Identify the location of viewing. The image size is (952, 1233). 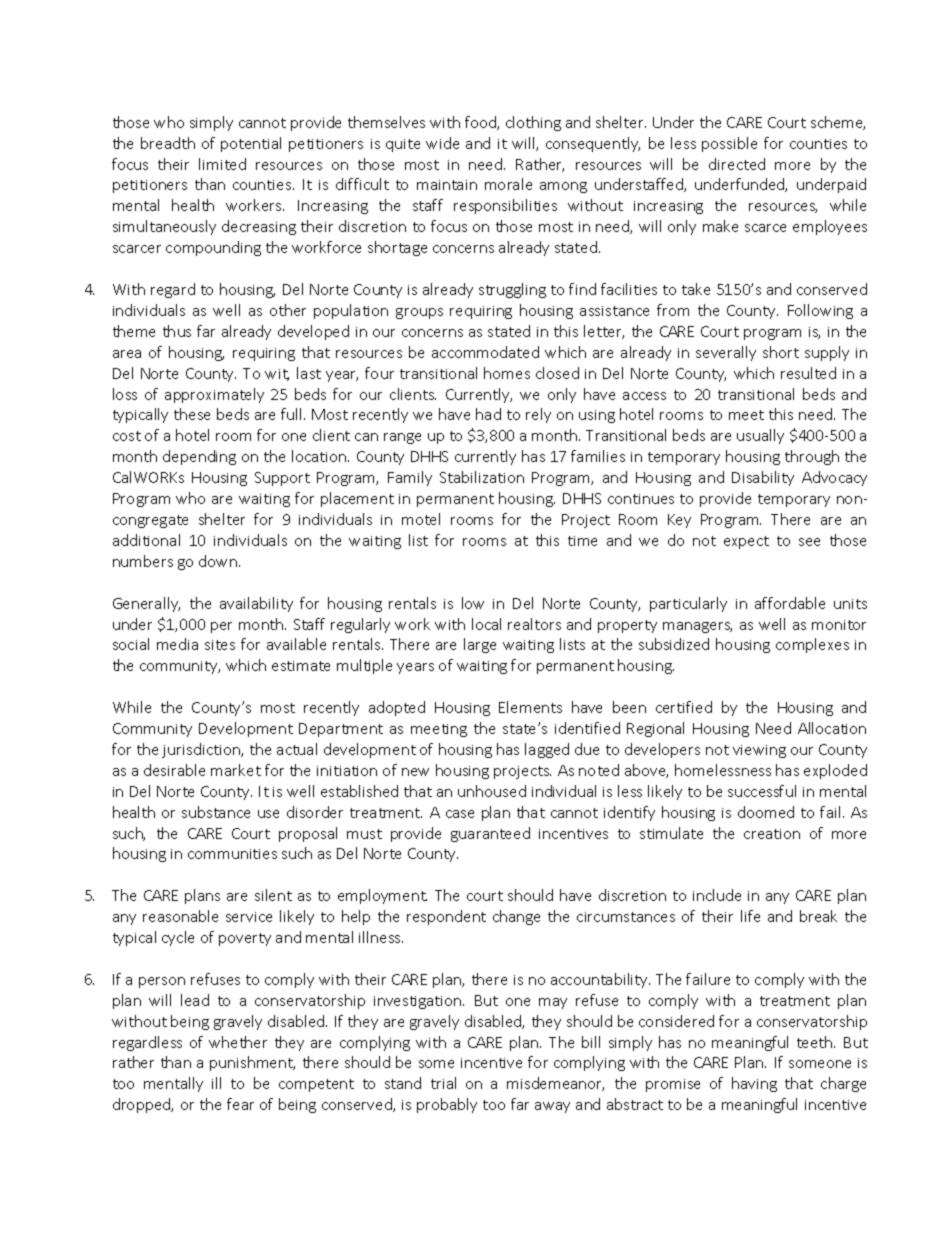
(759, 751).
